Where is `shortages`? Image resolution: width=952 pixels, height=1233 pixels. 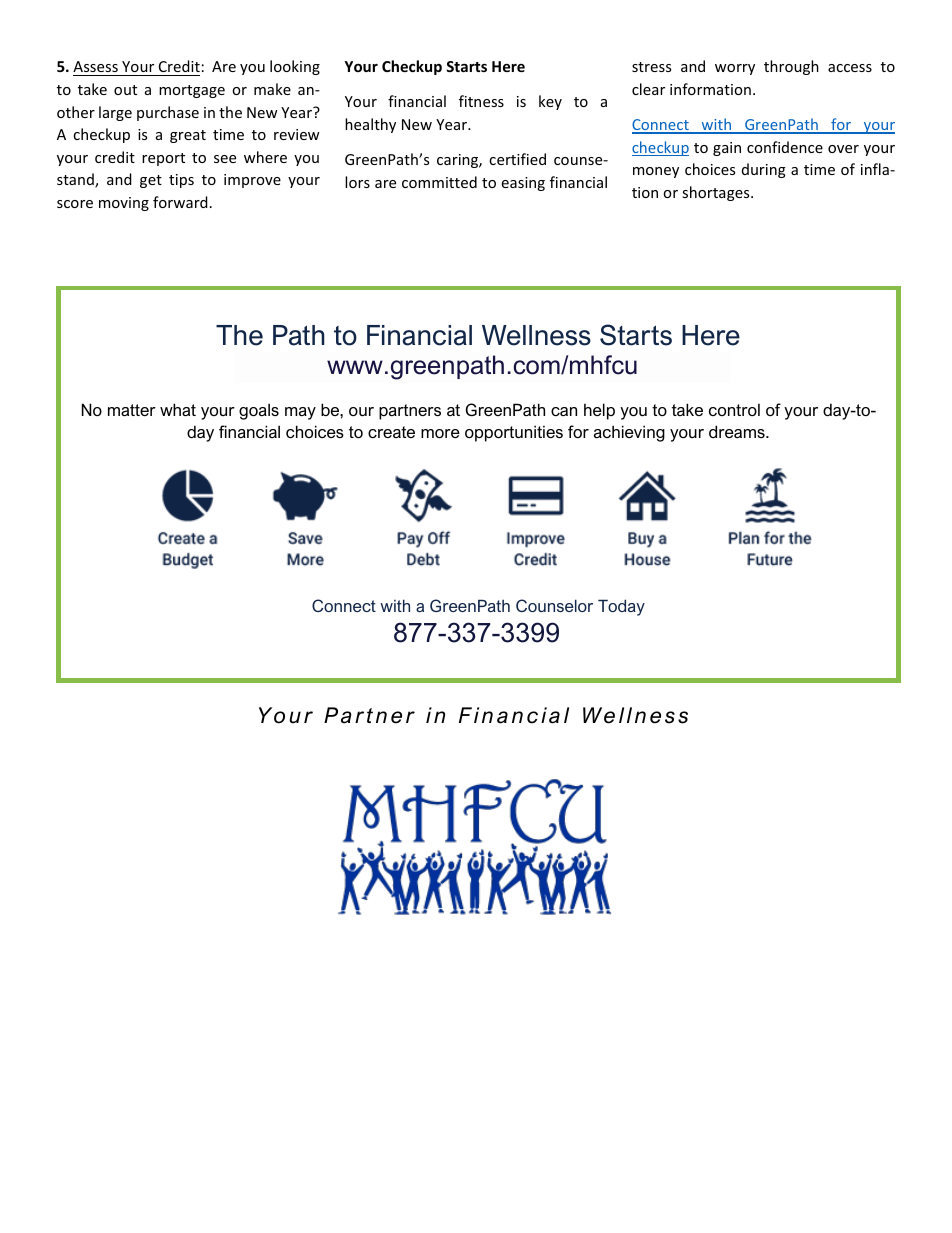 shortages is located at coordinates (717, 193).
